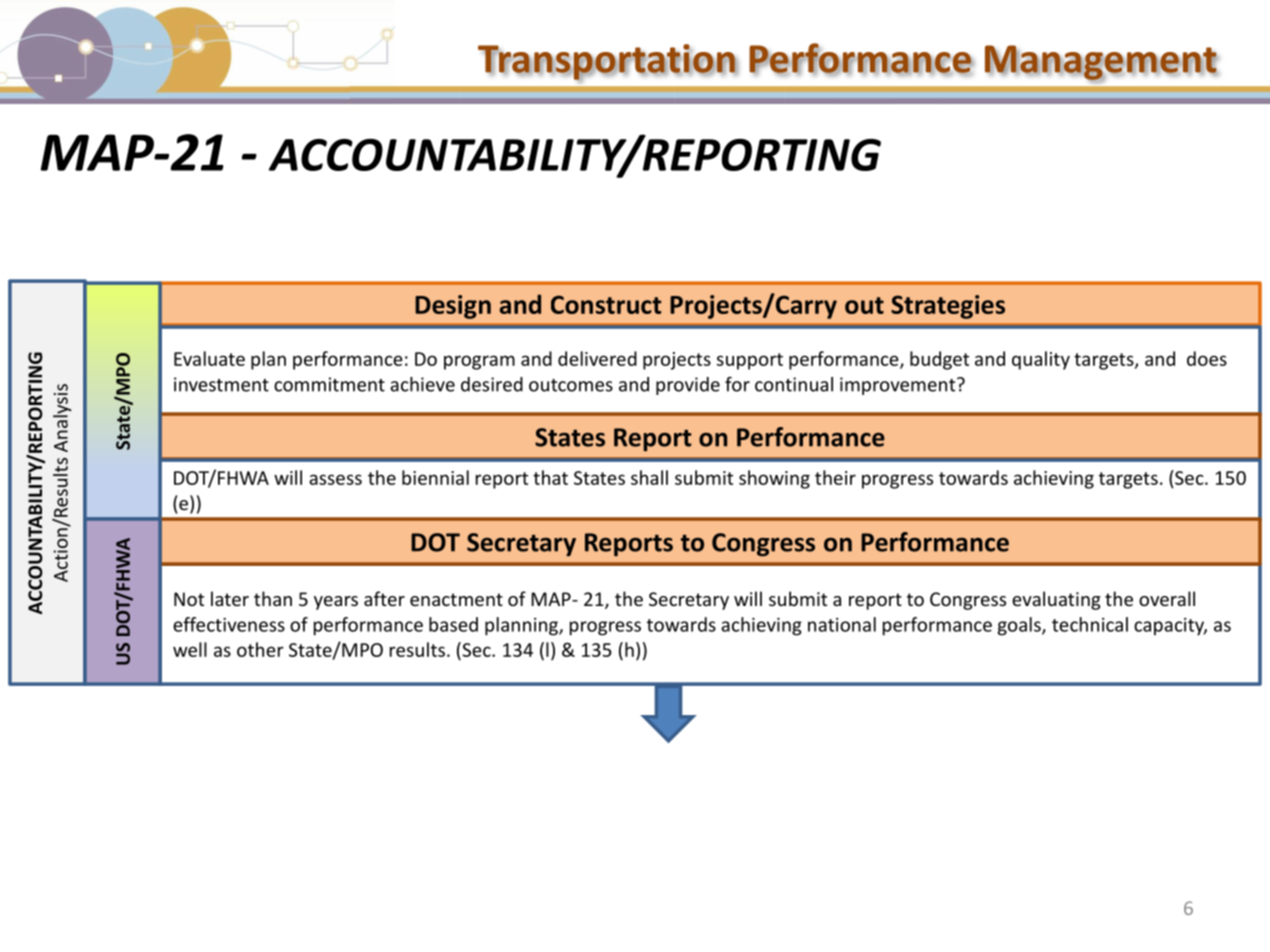 The width and height of the image is (1270, 952). What do you see at coordinates (948, 307) in the image?
I see `Strategies` at bounding box center [948, 307].
